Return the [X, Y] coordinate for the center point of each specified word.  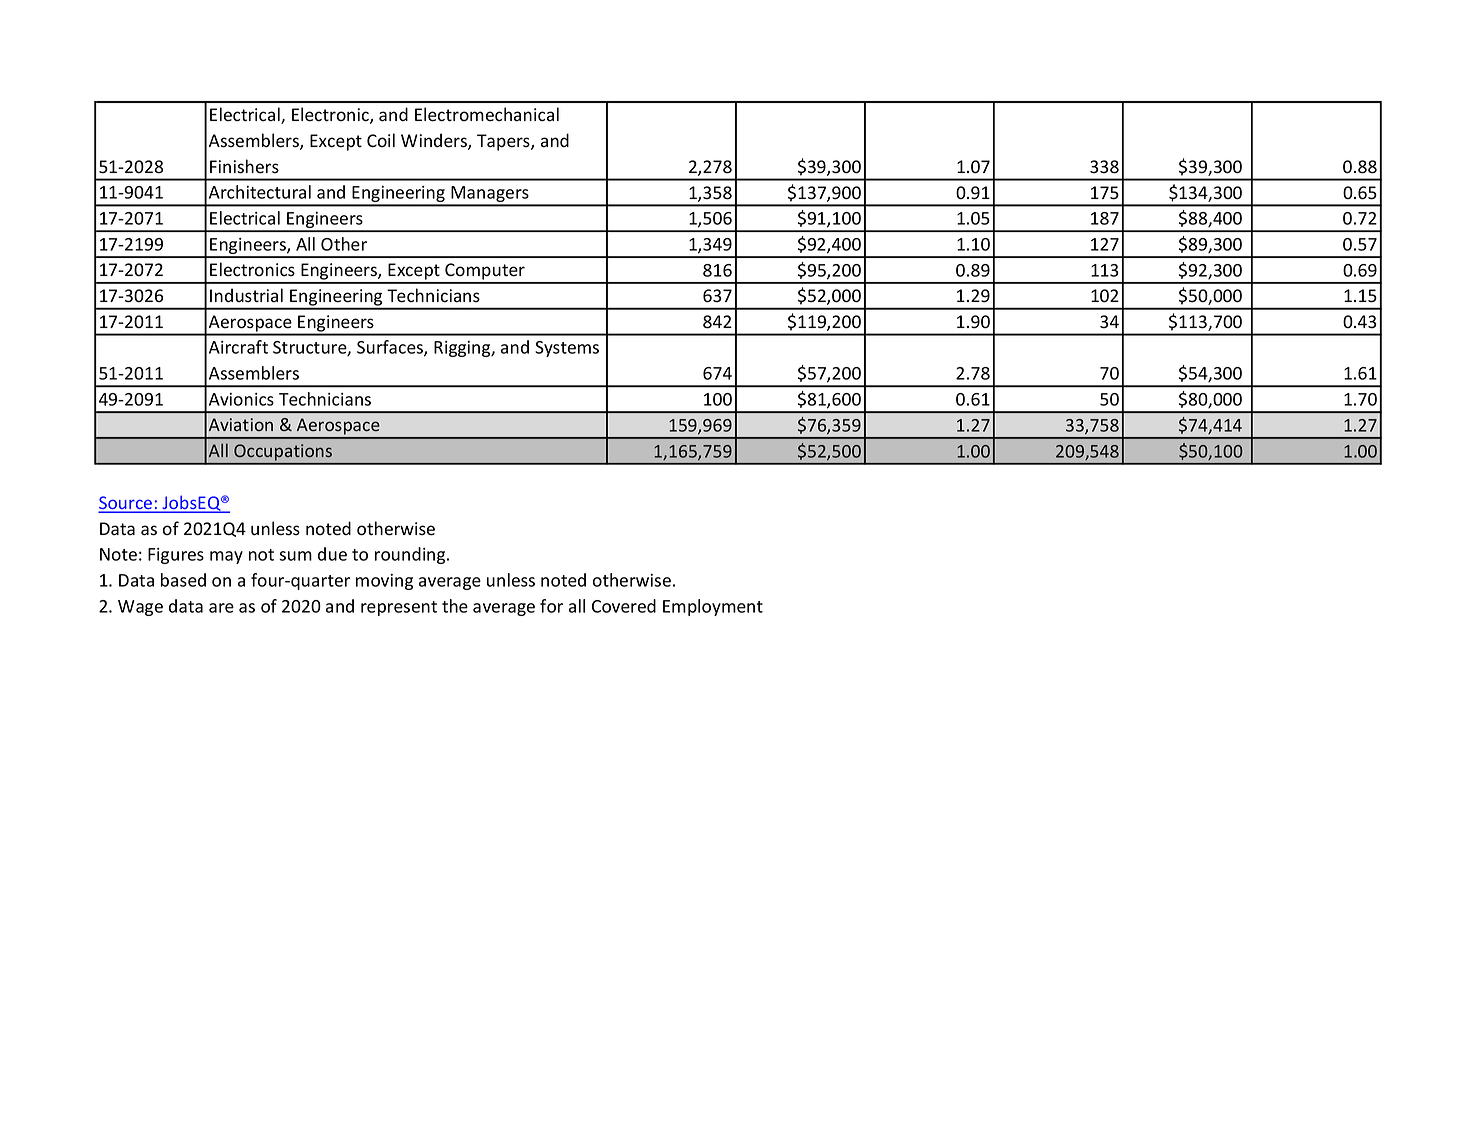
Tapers [504, 142]
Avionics [241, 399]
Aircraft [238, 347]
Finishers [244, 166]
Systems [567, 349]
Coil [381, 140]
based [183, 580]
